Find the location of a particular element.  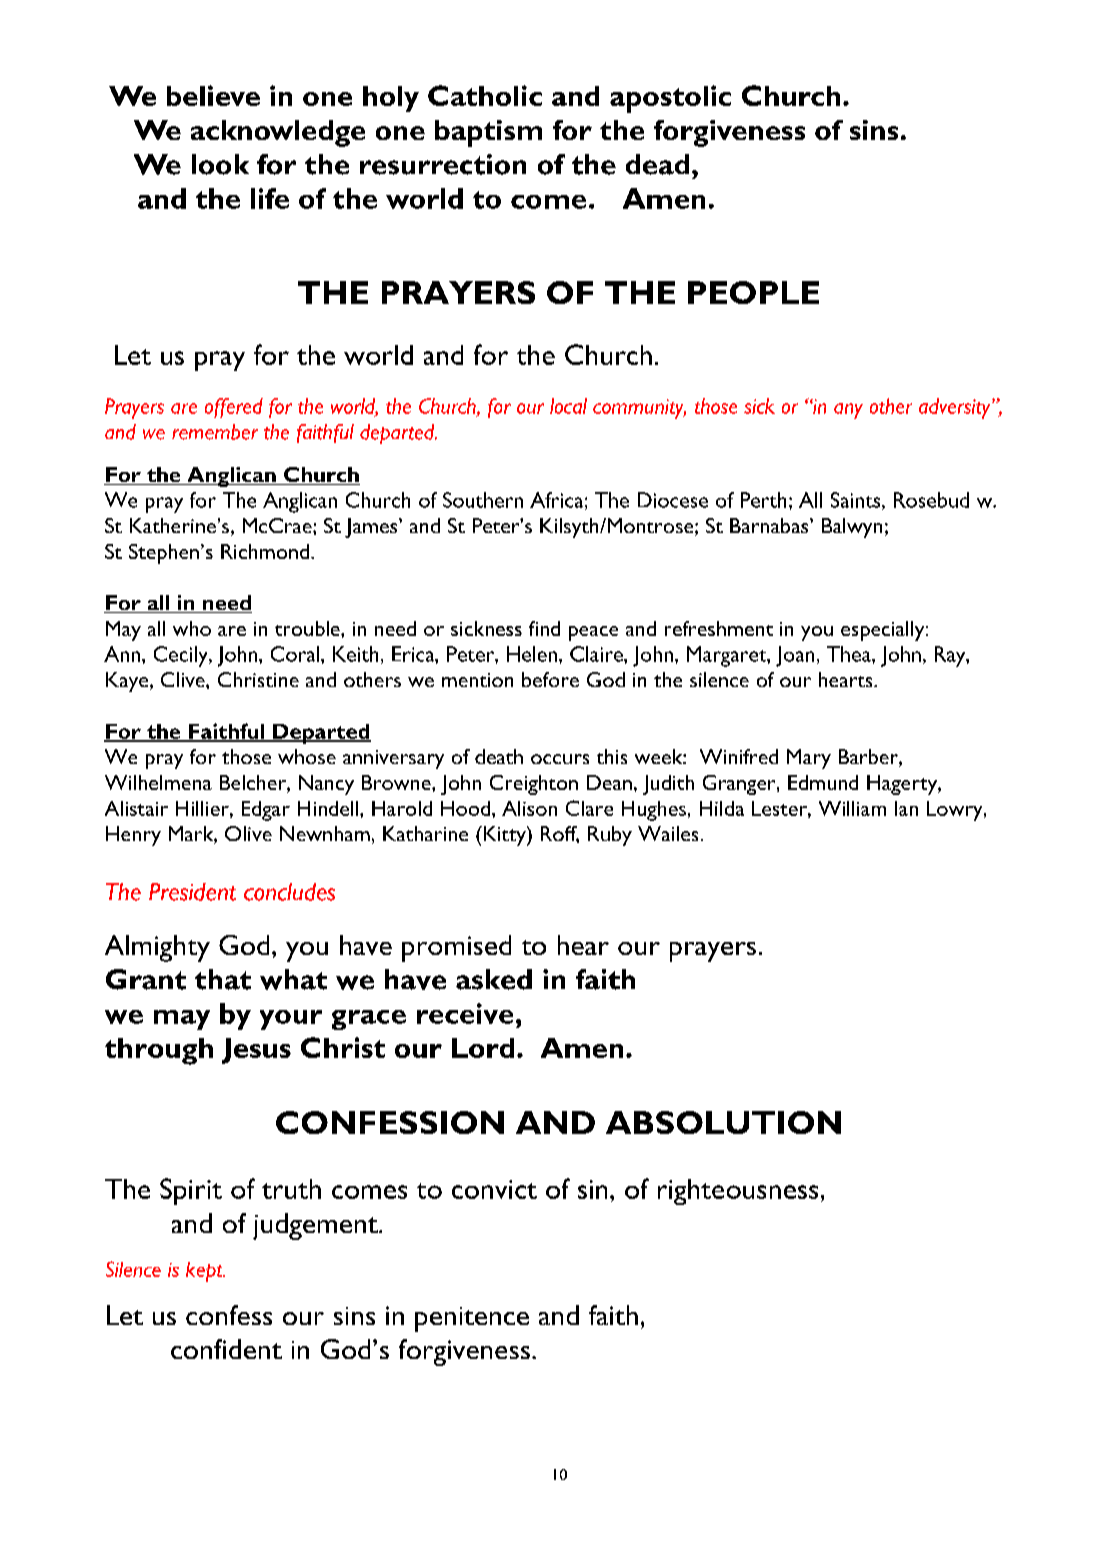

apostolic is located at coordinates (670, 99).
